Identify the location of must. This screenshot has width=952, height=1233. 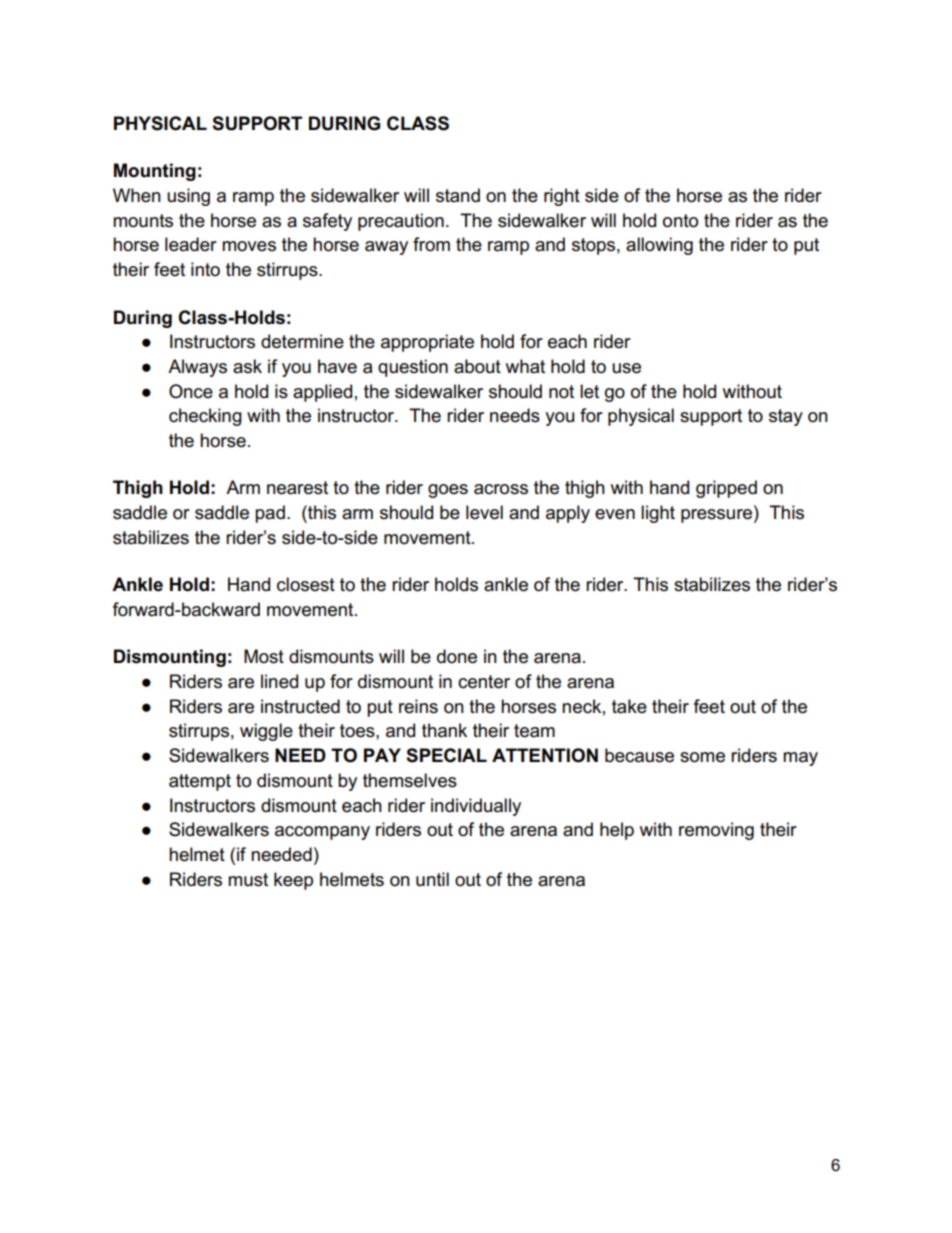
(248, 880).
